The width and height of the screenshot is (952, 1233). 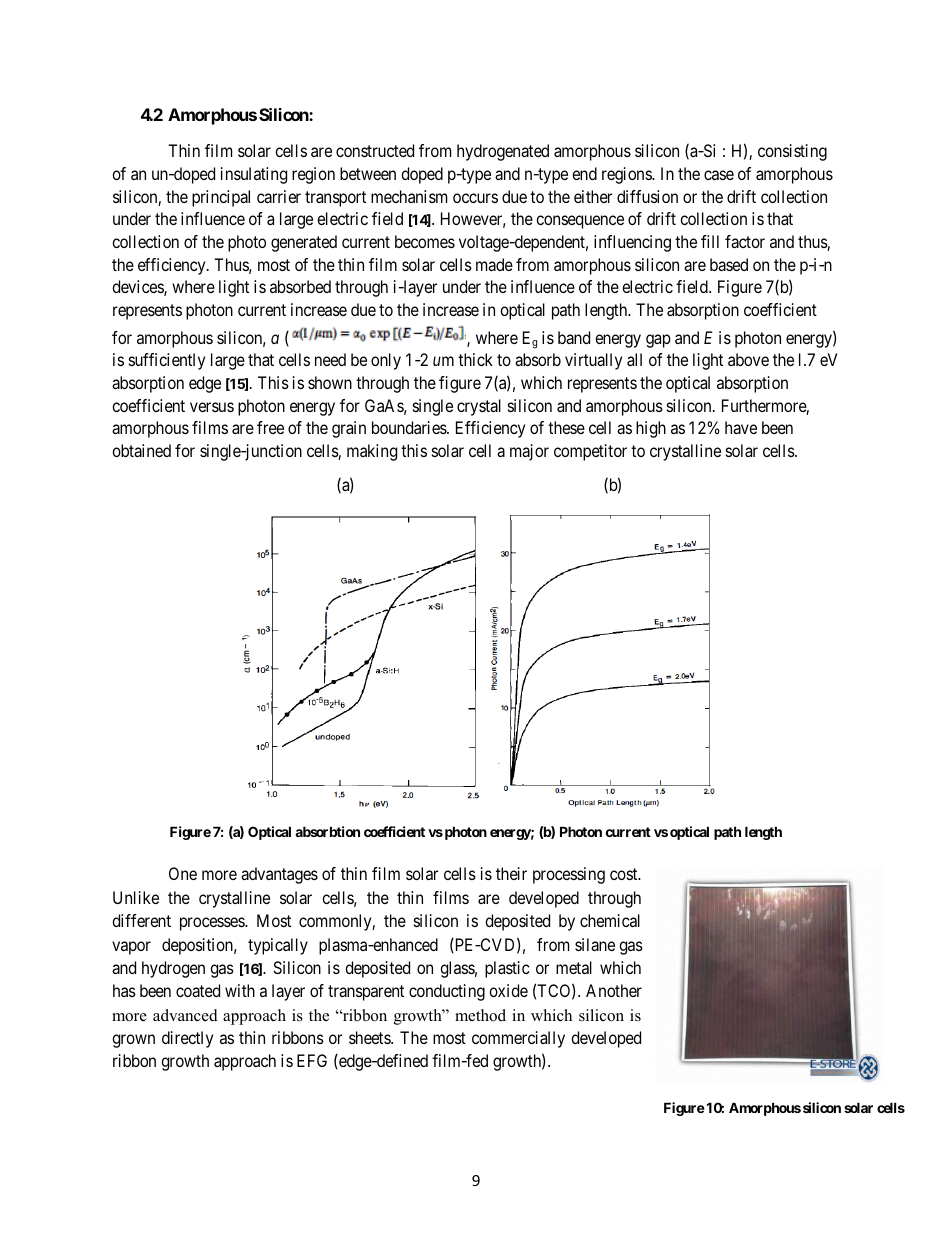 I want to click on their, so click(x=511, y=873).
